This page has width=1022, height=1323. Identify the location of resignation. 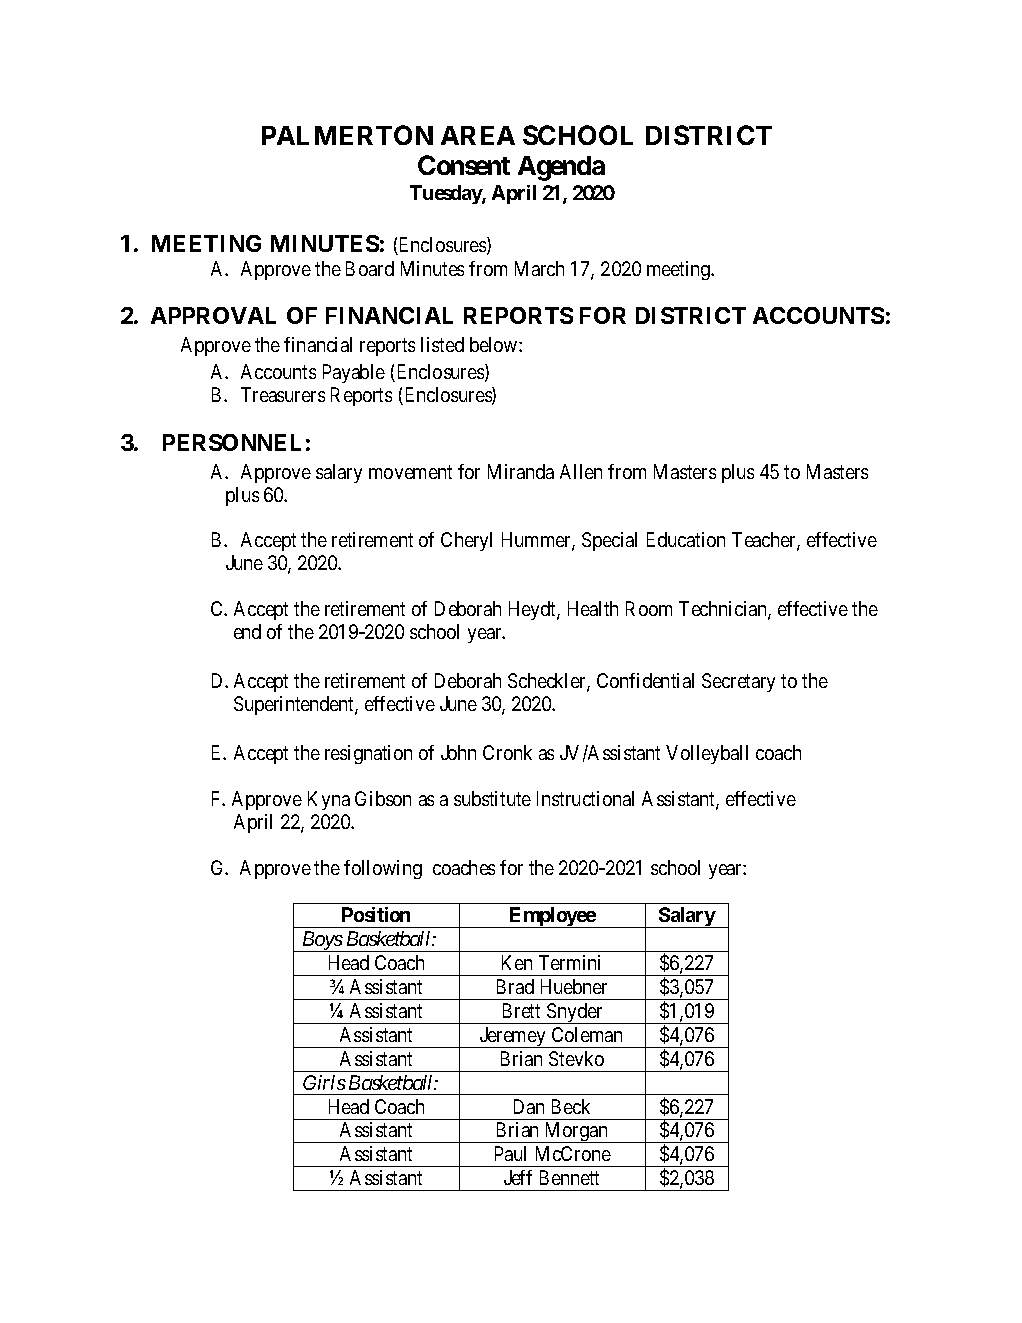
(368, 754).
